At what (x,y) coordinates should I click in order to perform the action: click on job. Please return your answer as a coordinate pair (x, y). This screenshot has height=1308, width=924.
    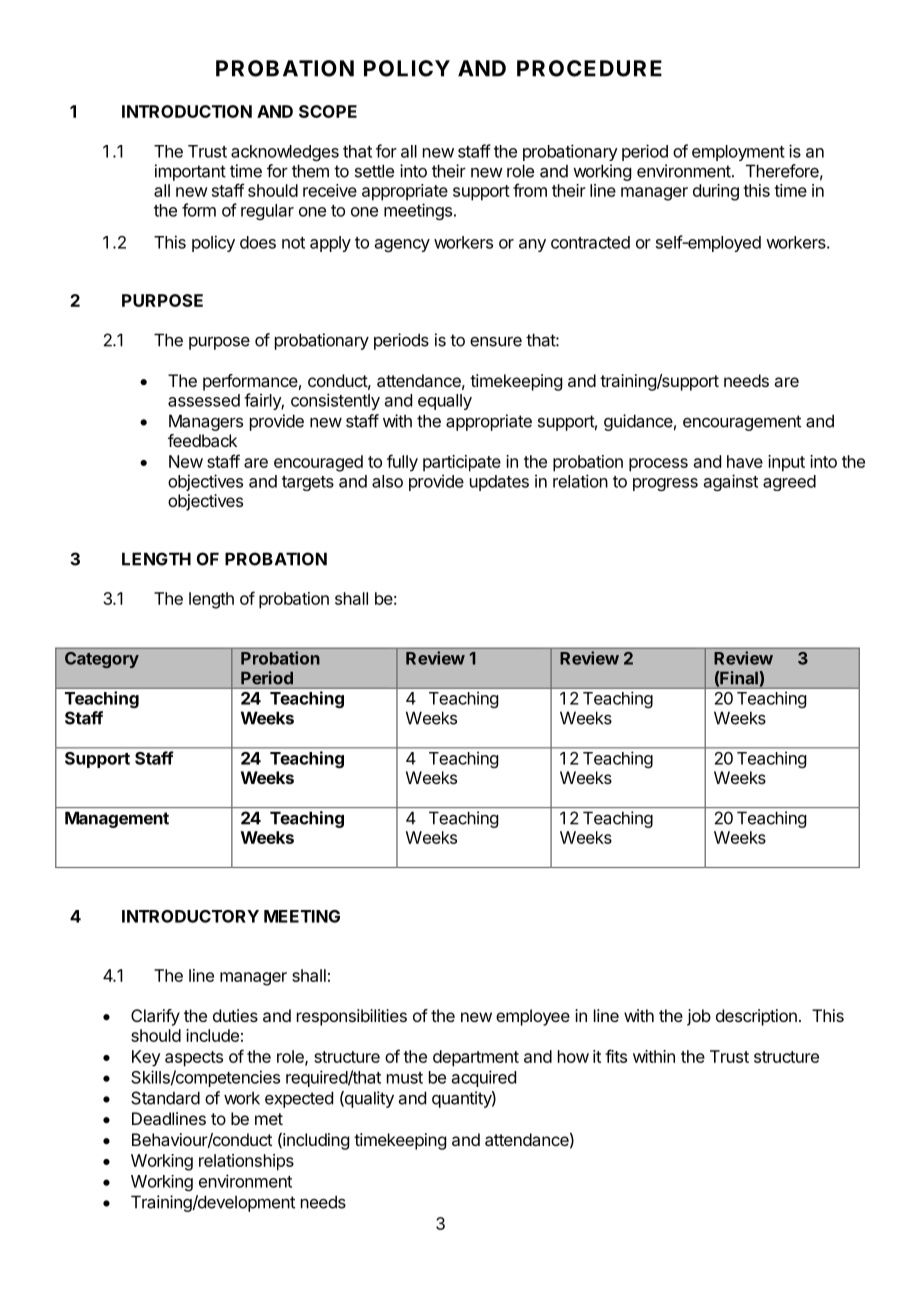
    Looking at the image, I should click on (699, 1017).
